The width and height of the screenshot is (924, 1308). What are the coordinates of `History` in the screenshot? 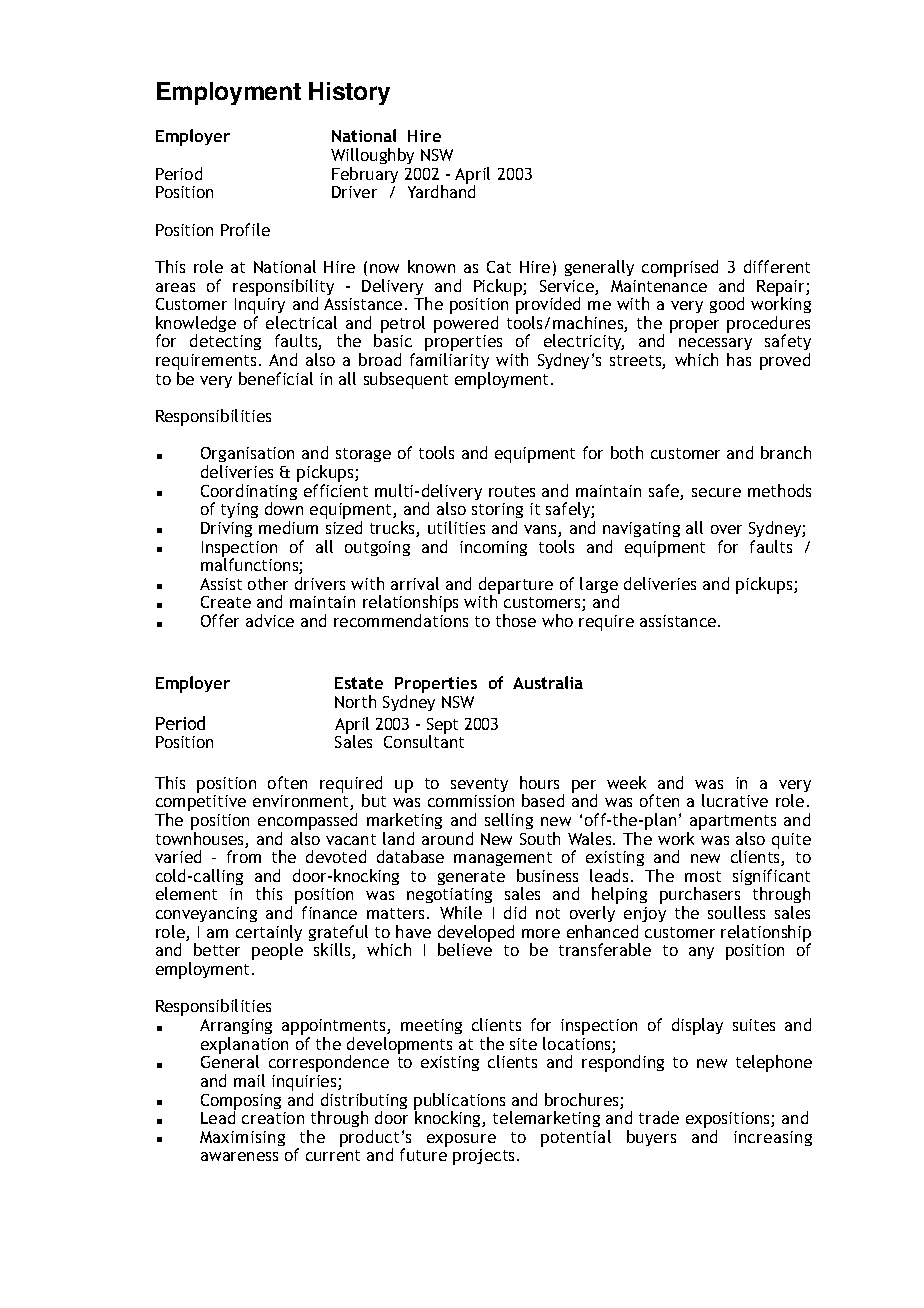 It's located at (349, 93).
